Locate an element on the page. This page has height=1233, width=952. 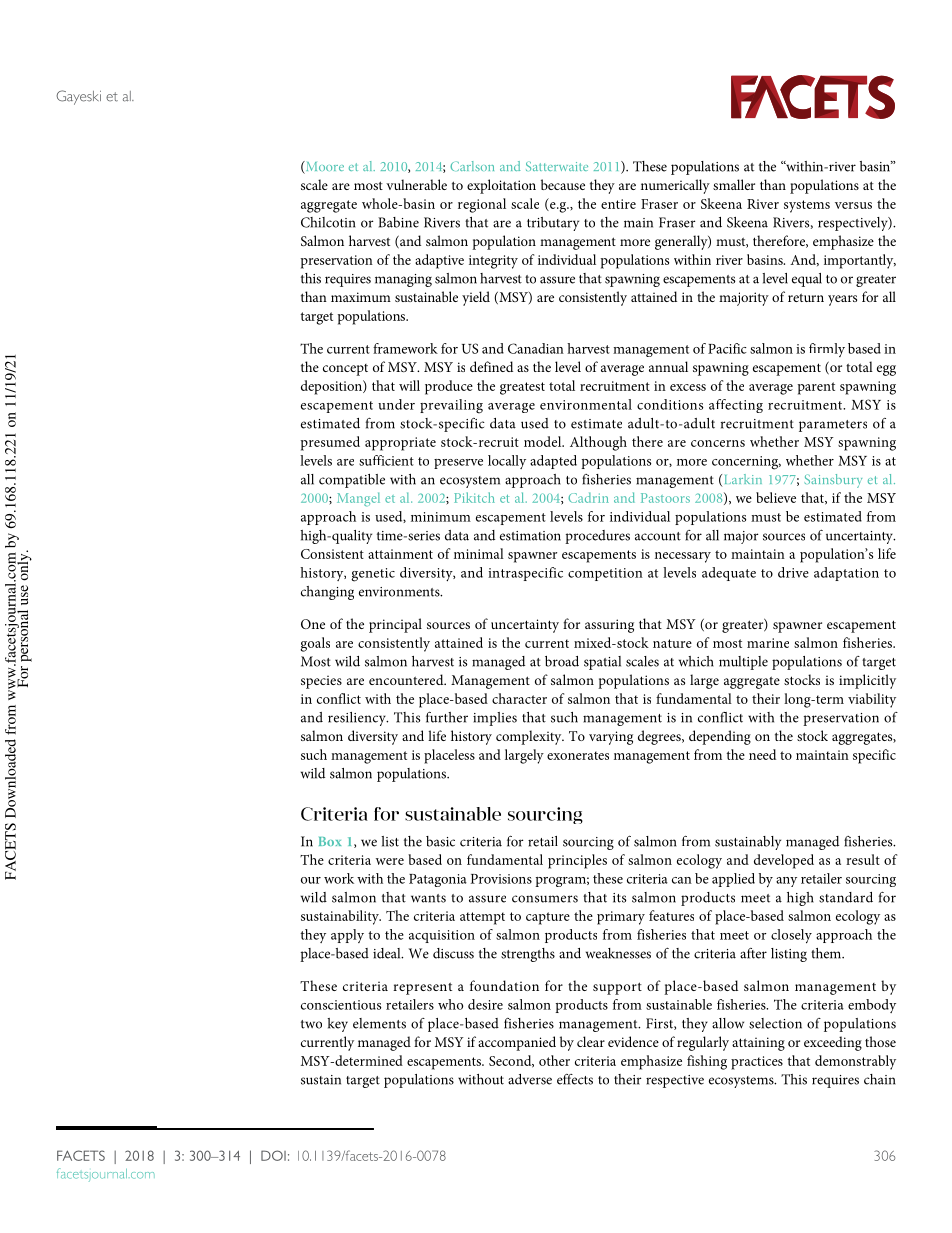
principles is located at coordinates (577, 861).
